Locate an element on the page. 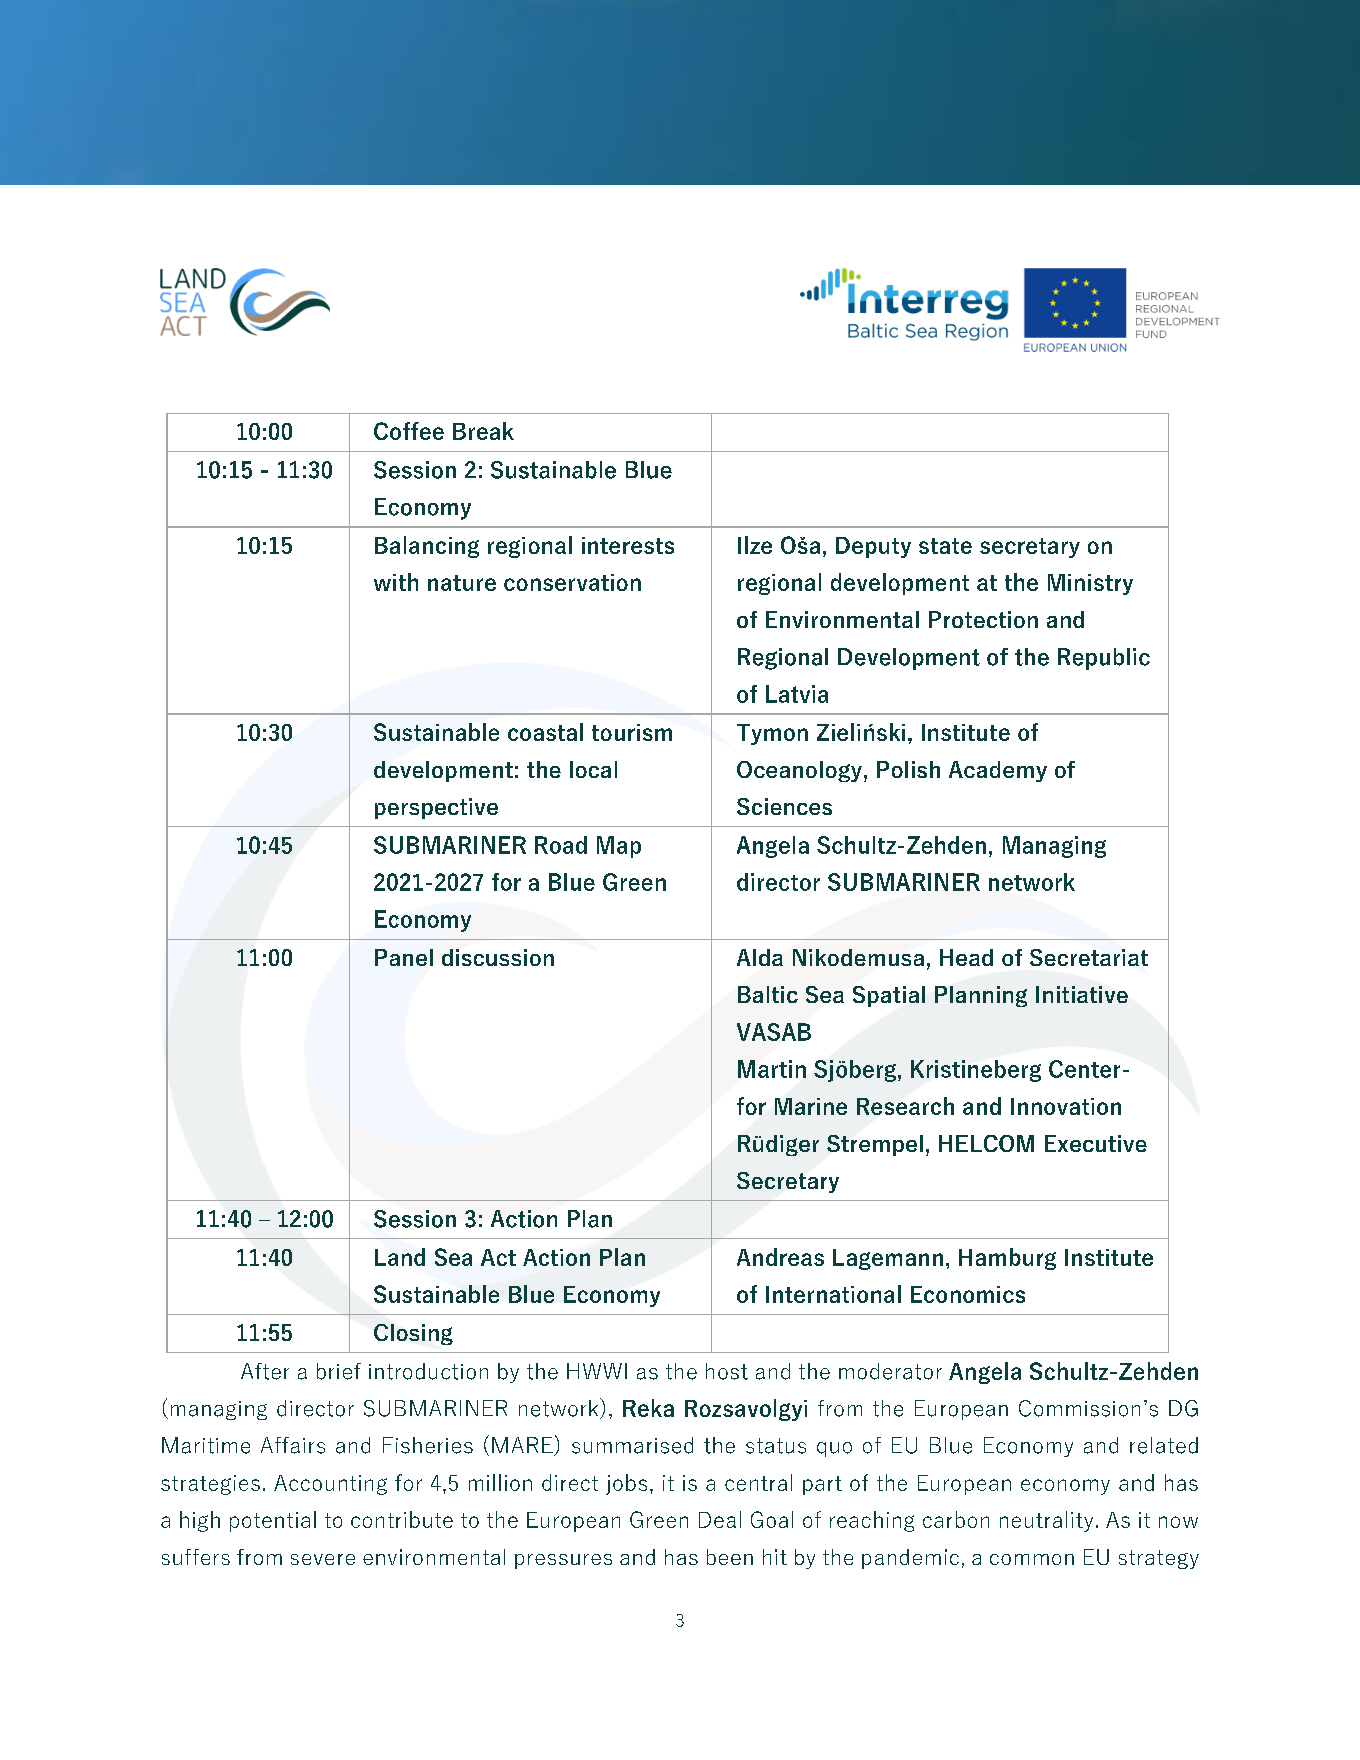 The width and height of the image is (1360, 1760). Baltic is located at coordinates (768, 994).
